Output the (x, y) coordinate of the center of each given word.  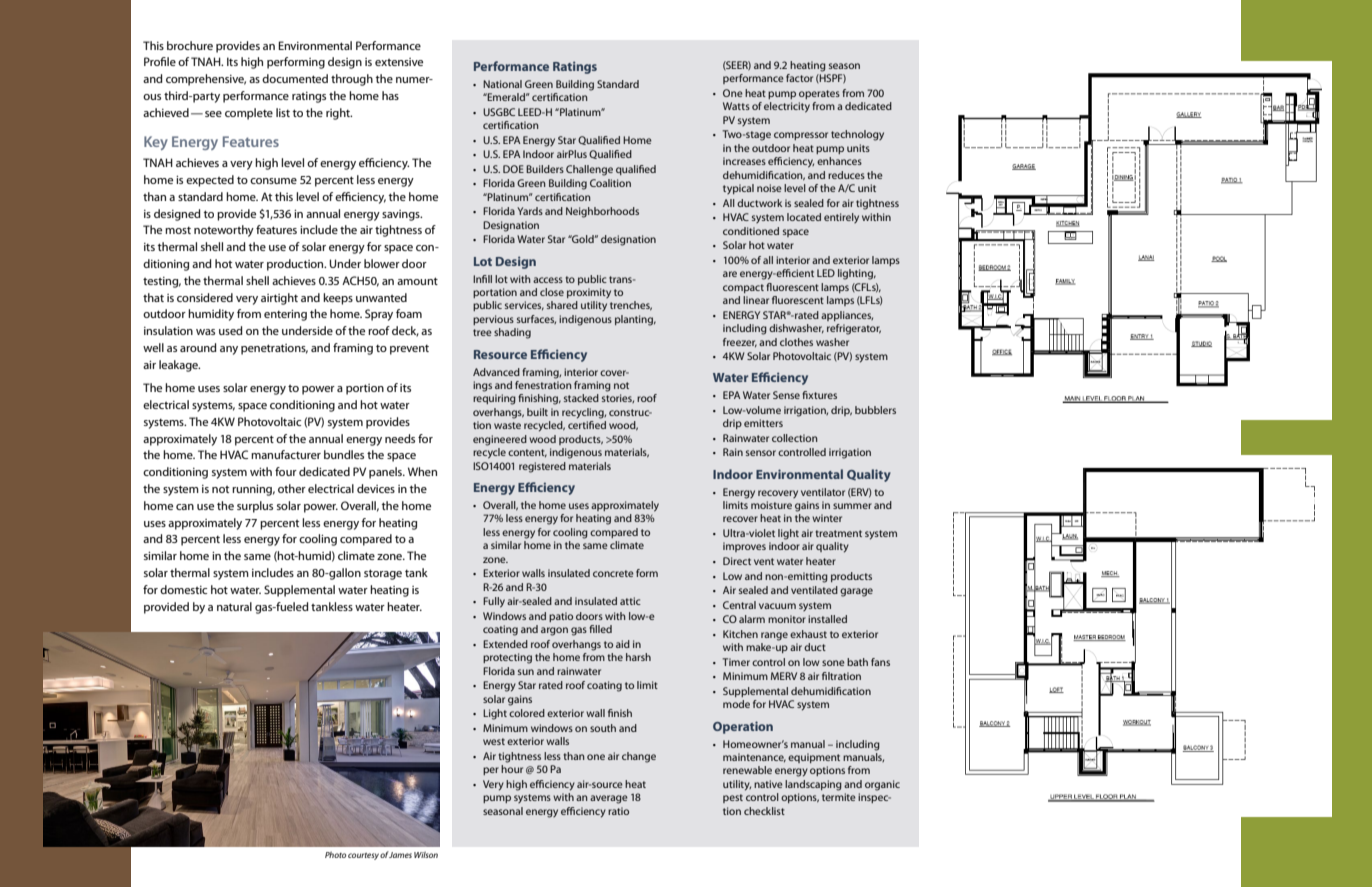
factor (799, 78)
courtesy (363, 856)
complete (249, 114)
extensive (399, 62)
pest (733, 798)
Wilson (426, 854)
